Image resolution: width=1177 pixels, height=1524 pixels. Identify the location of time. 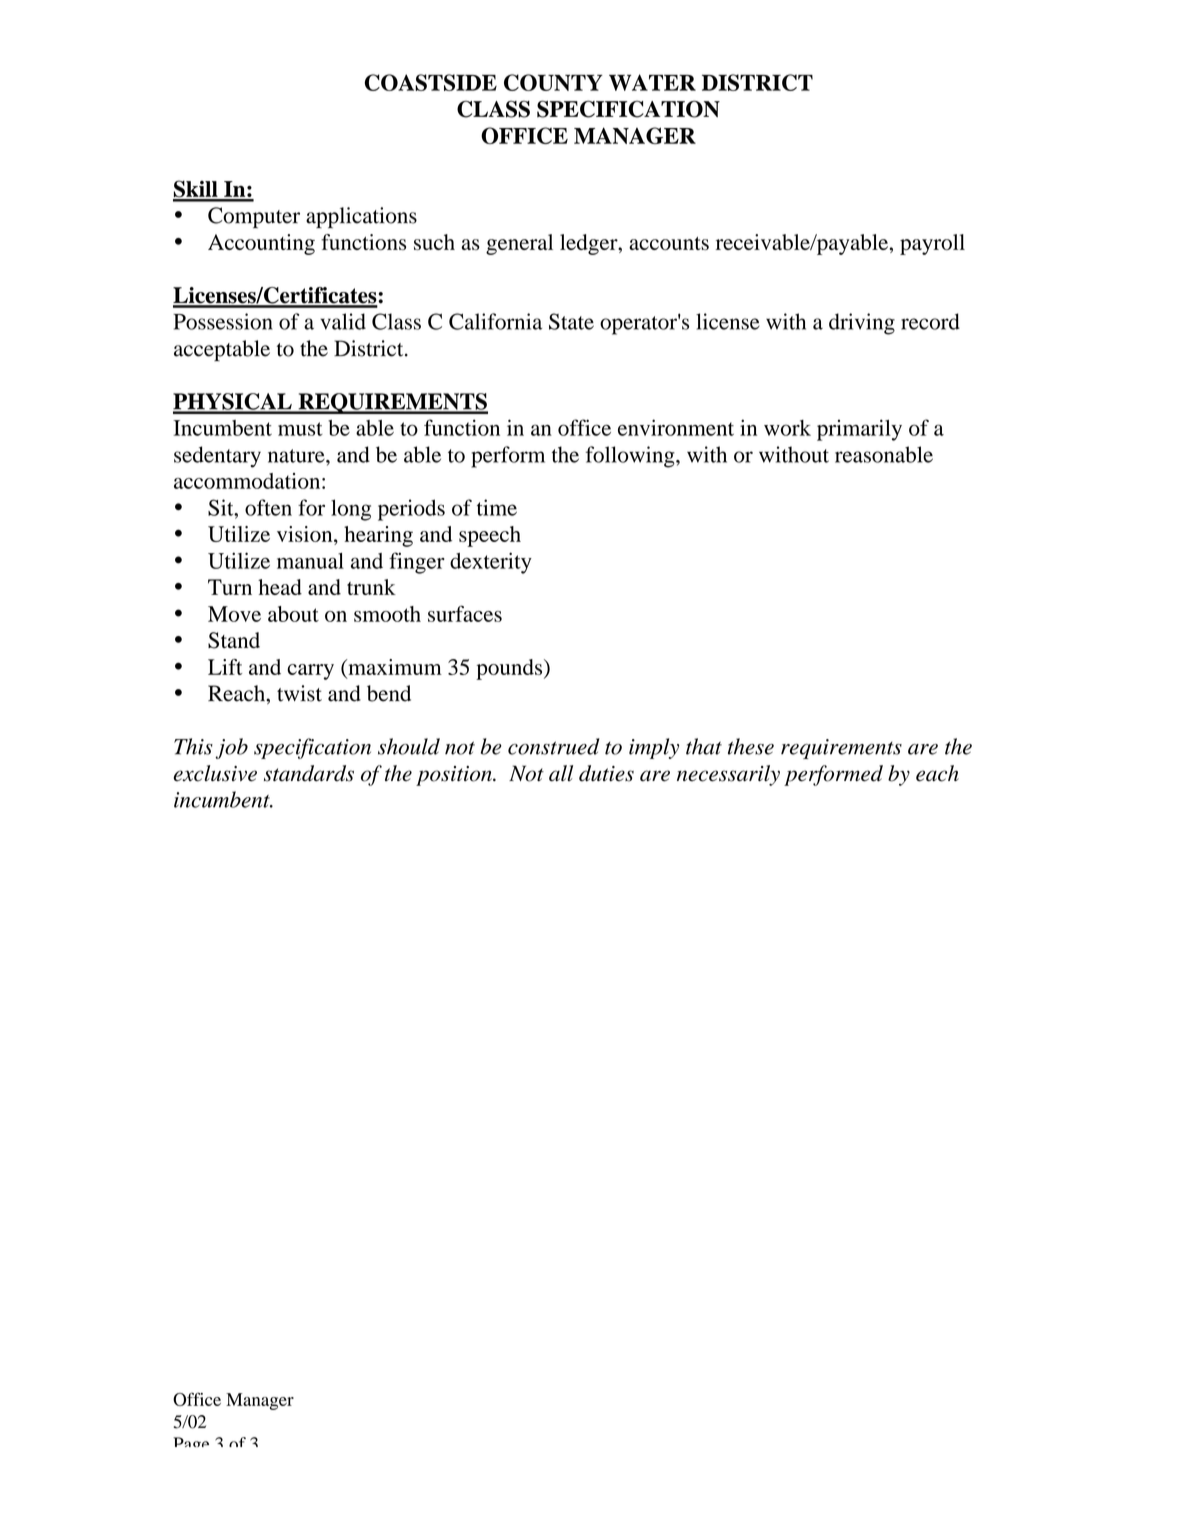
(497, 507).
